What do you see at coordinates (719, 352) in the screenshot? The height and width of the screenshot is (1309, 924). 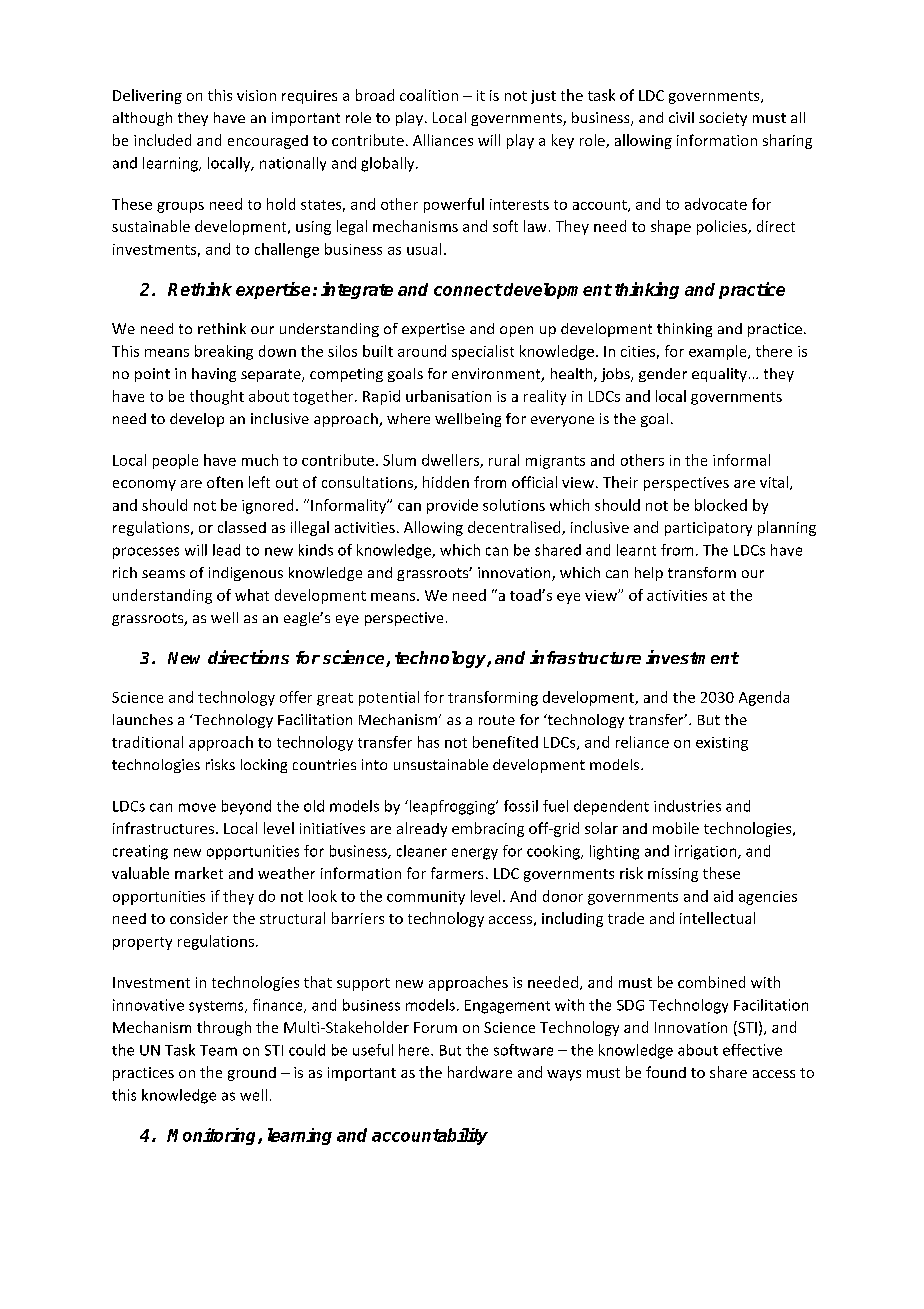 I see `example` at bounding box center [719, 352].
